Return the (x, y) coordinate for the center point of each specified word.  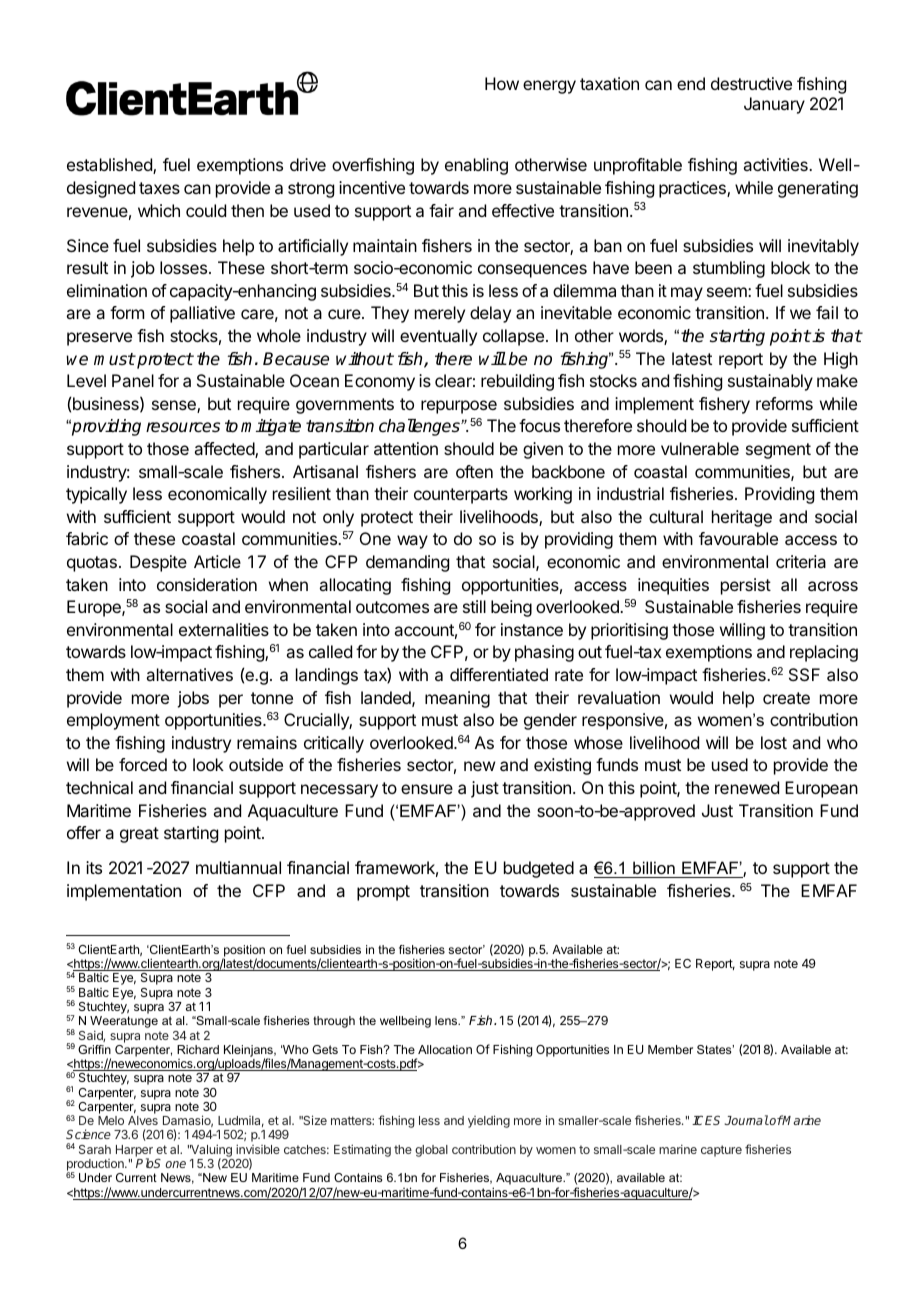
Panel (133, 380)
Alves (143, 1120)
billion (654, 869)
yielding (489, 1121)
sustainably (770, 382)
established (110, 166)
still (474, 606)
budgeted (539, 869)
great (139, 835)
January (774, 105)
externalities (224, 629)
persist (746, 586)
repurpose (459, 407)
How (502, 83)
